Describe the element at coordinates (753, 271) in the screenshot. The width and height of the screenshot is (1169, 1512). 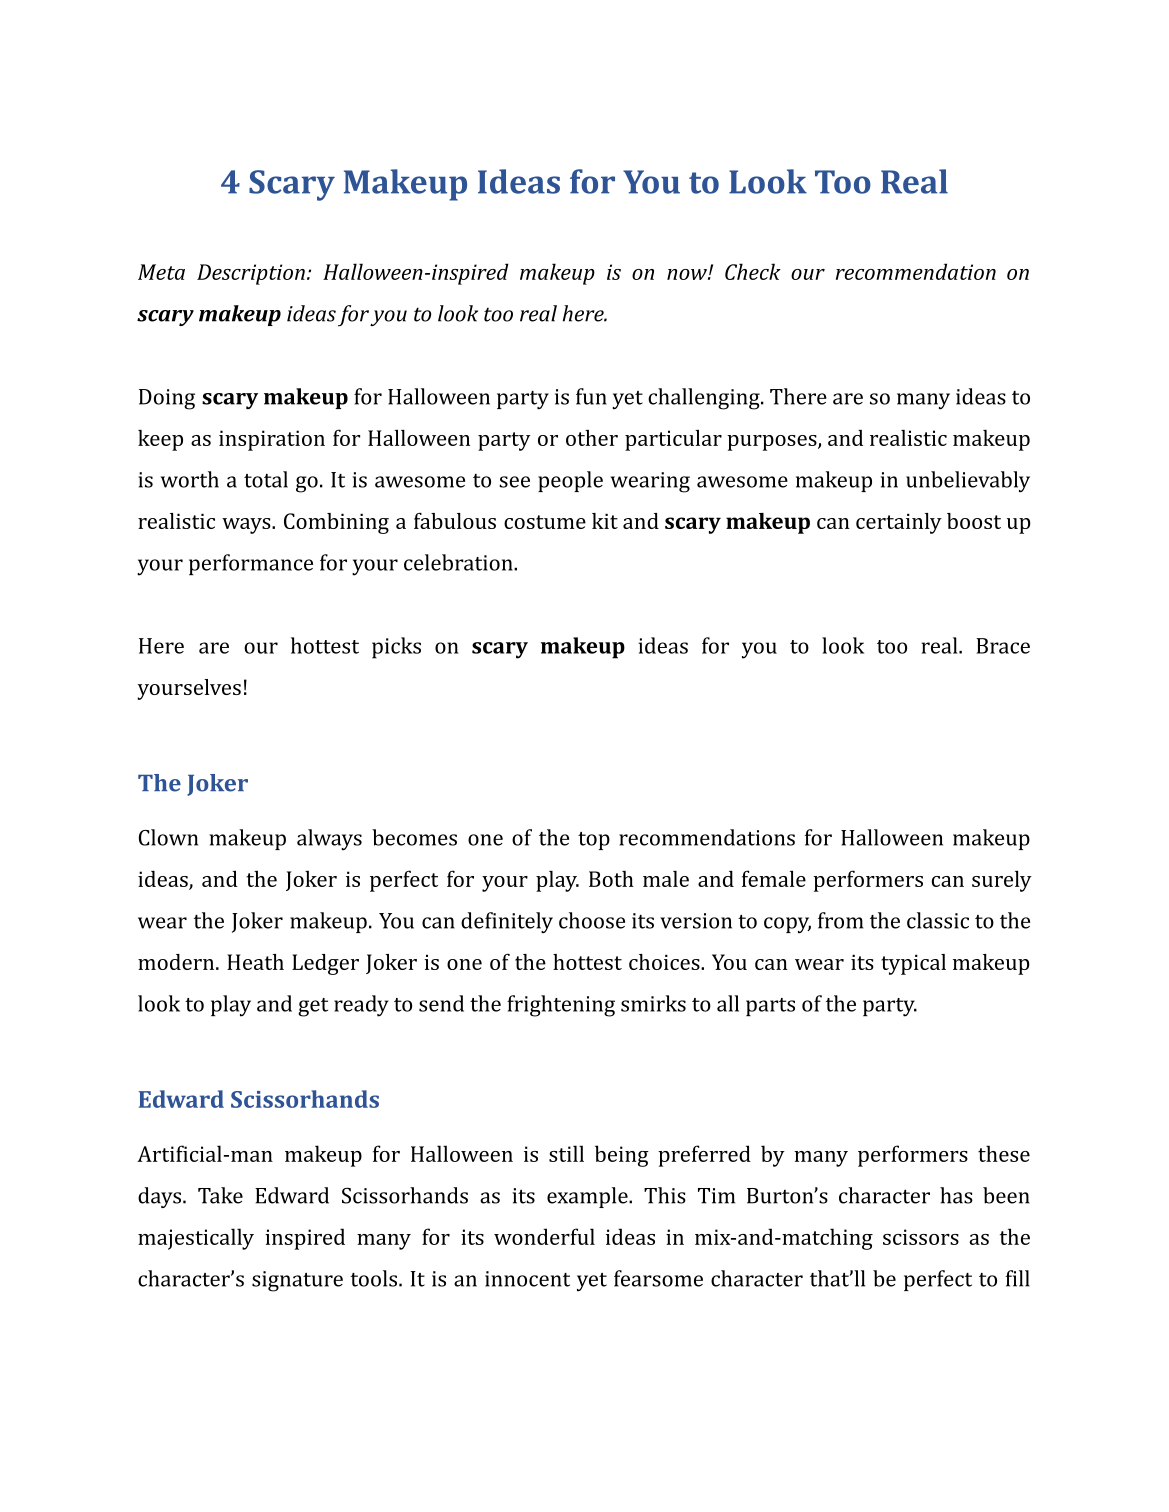
I see `Check` at that location.
